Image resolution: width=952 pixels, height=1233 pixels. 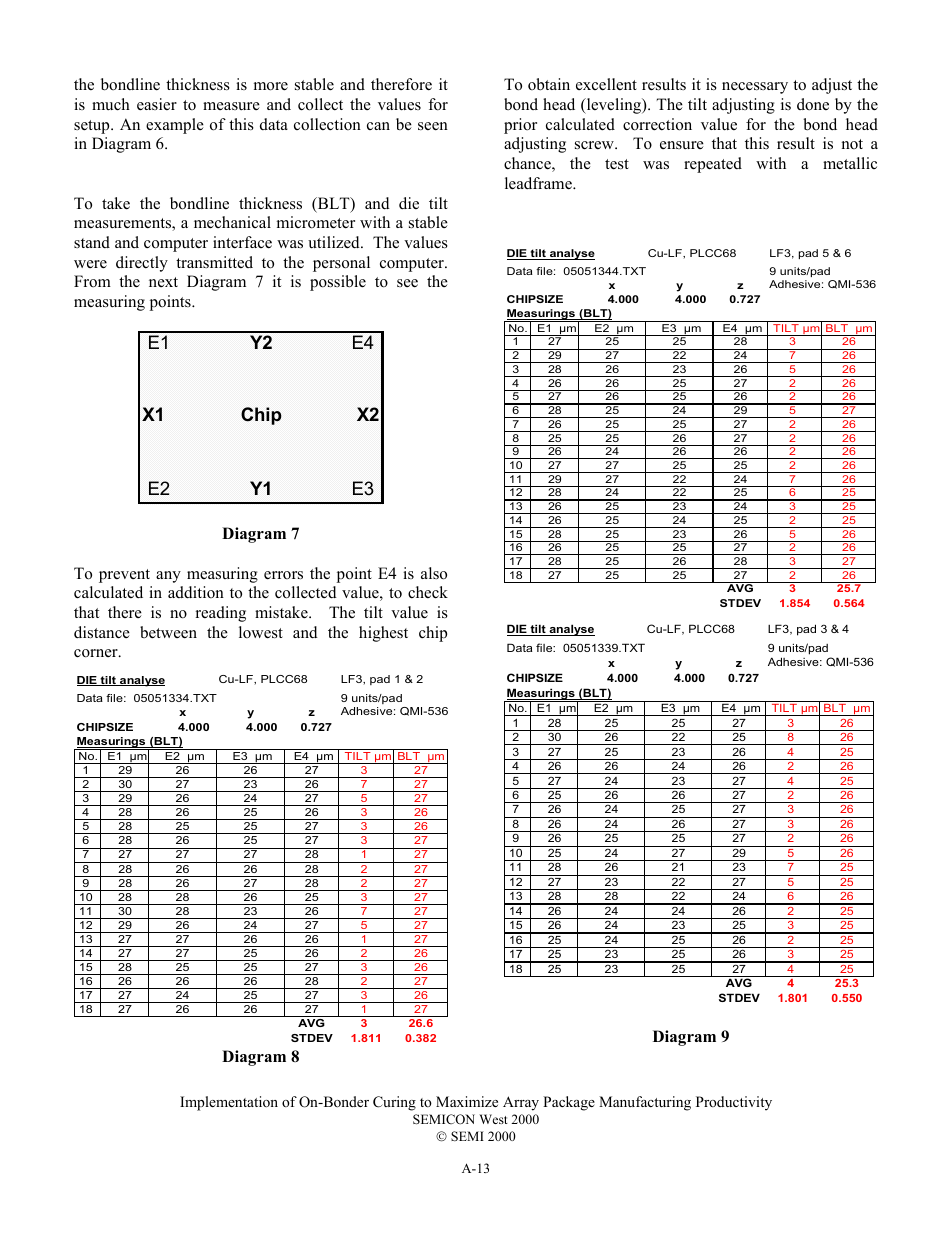 What do you see at coordinates (434, 573) in the screenshot?
I see `also` at bounding box center [434, 573].
